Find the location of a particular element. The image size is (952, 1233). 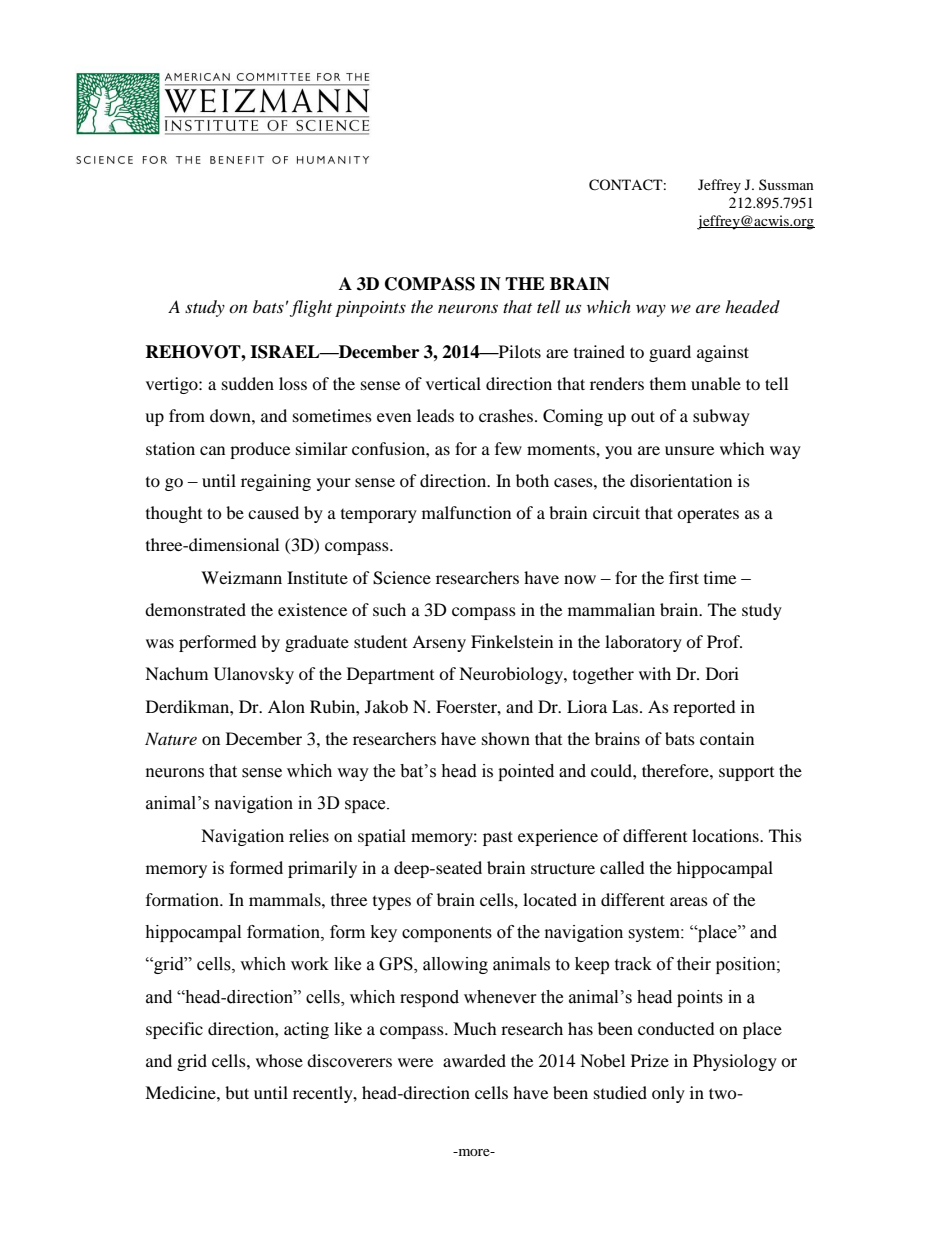

caused is located at coordinates (273, 512).
